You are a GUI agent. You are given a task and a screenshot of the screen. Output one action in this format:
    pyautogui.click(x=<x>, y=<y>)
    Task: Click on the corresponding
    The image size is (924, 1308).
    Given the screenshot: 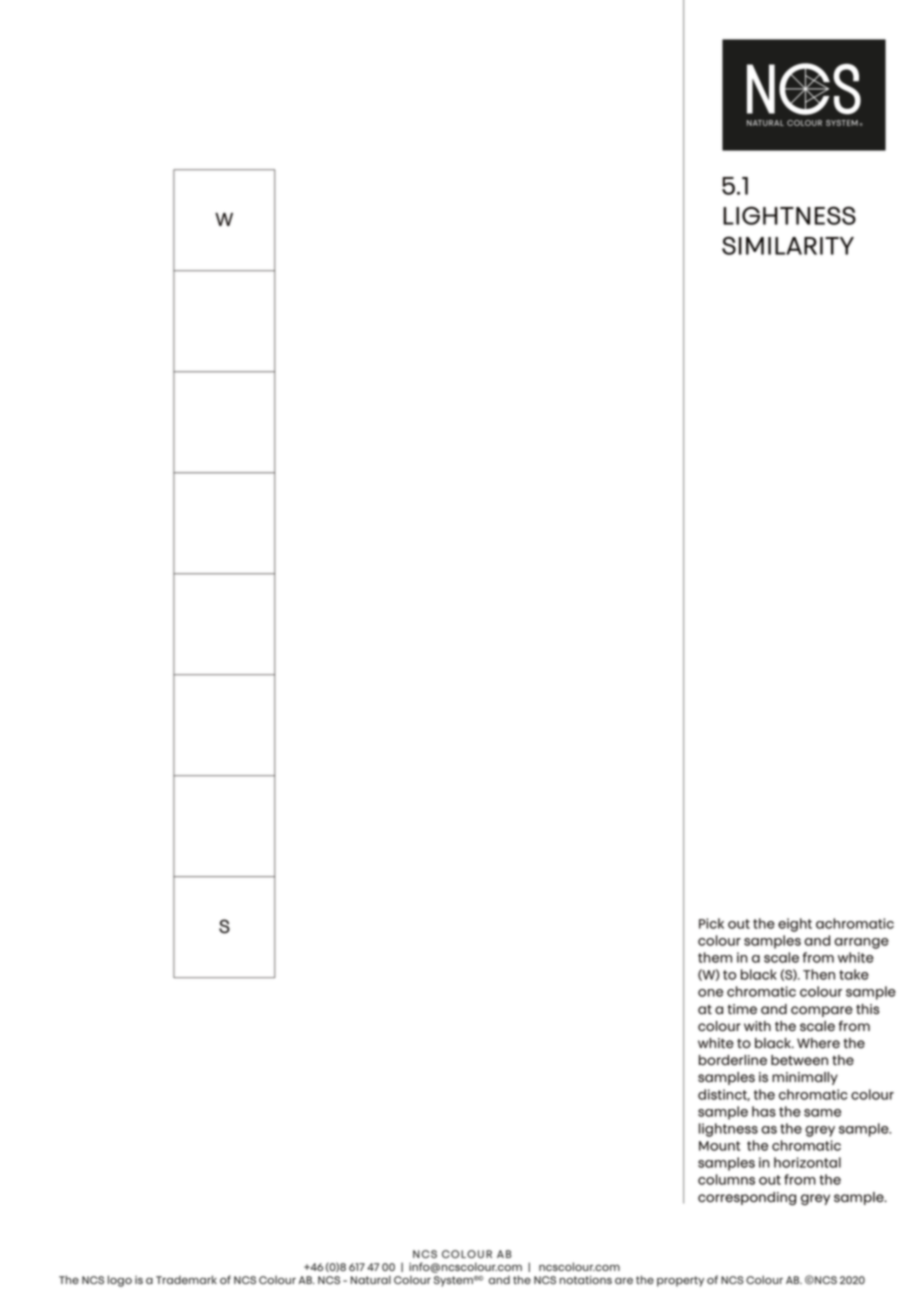 What is the action you would take?
    pyautogui.click(x=747, y=1198)
